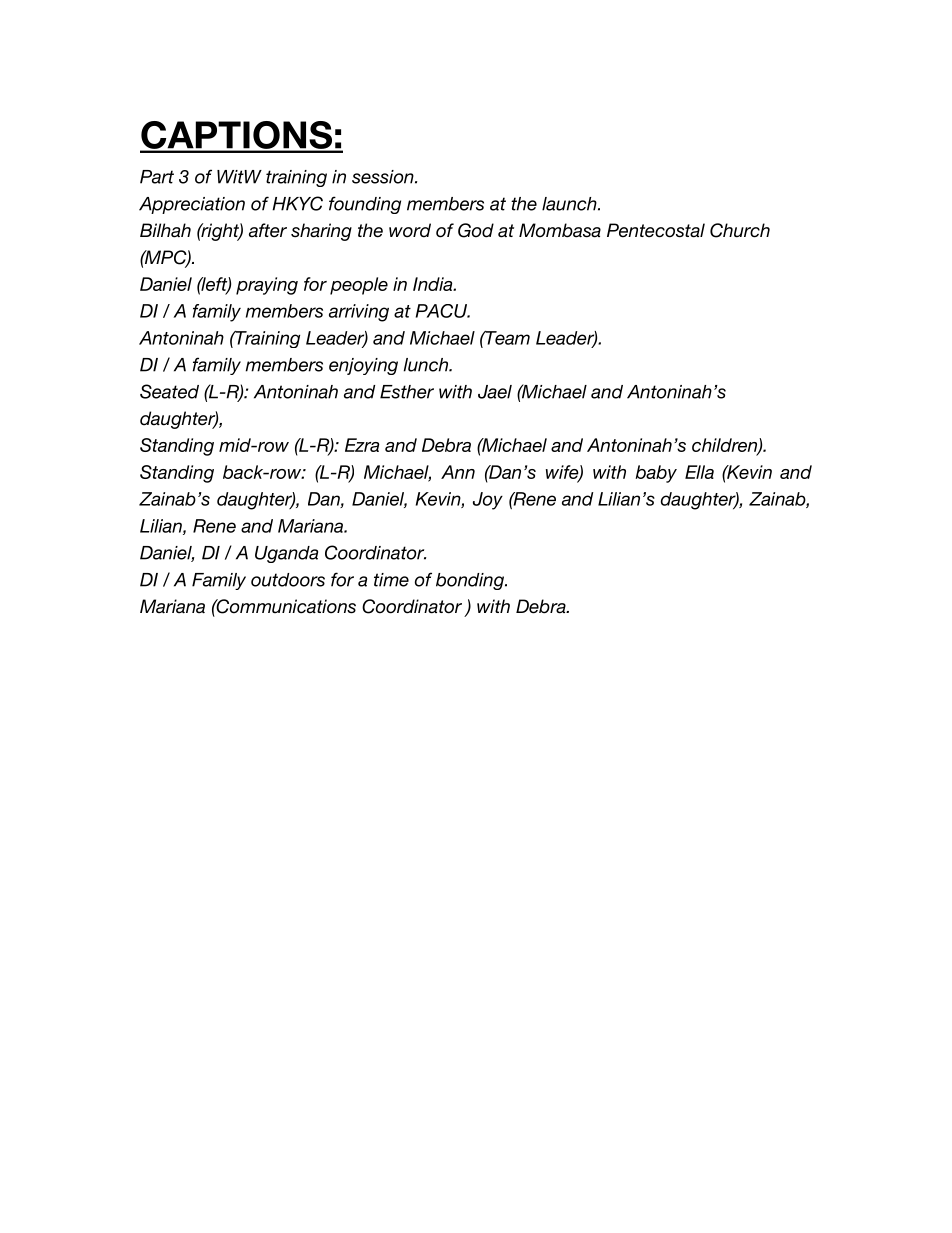 The height and width of the screenshot is (1233, 952). I want to click on Ann, so click(458, 472).
